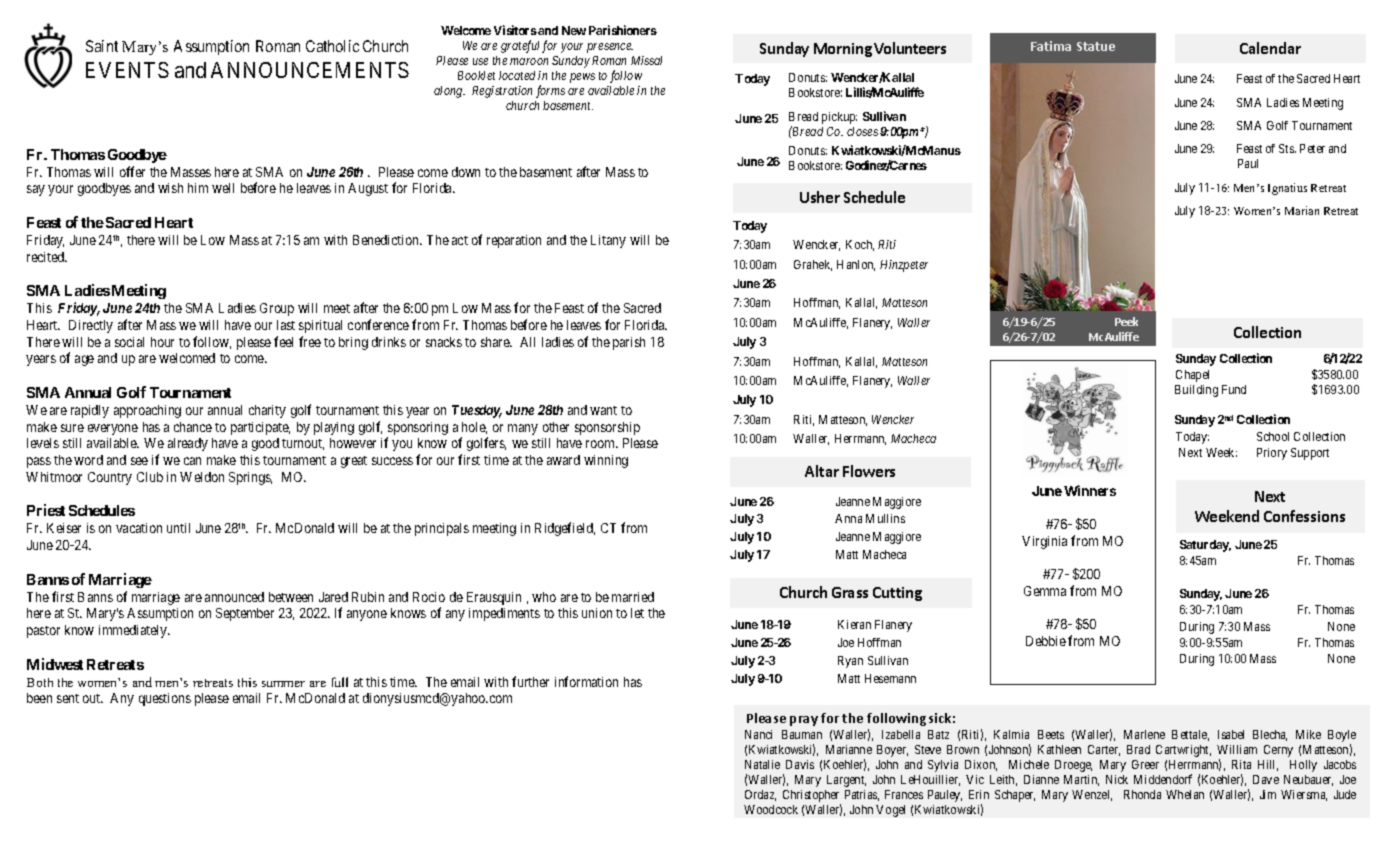  I want to click on questions, so click(165, 699).
